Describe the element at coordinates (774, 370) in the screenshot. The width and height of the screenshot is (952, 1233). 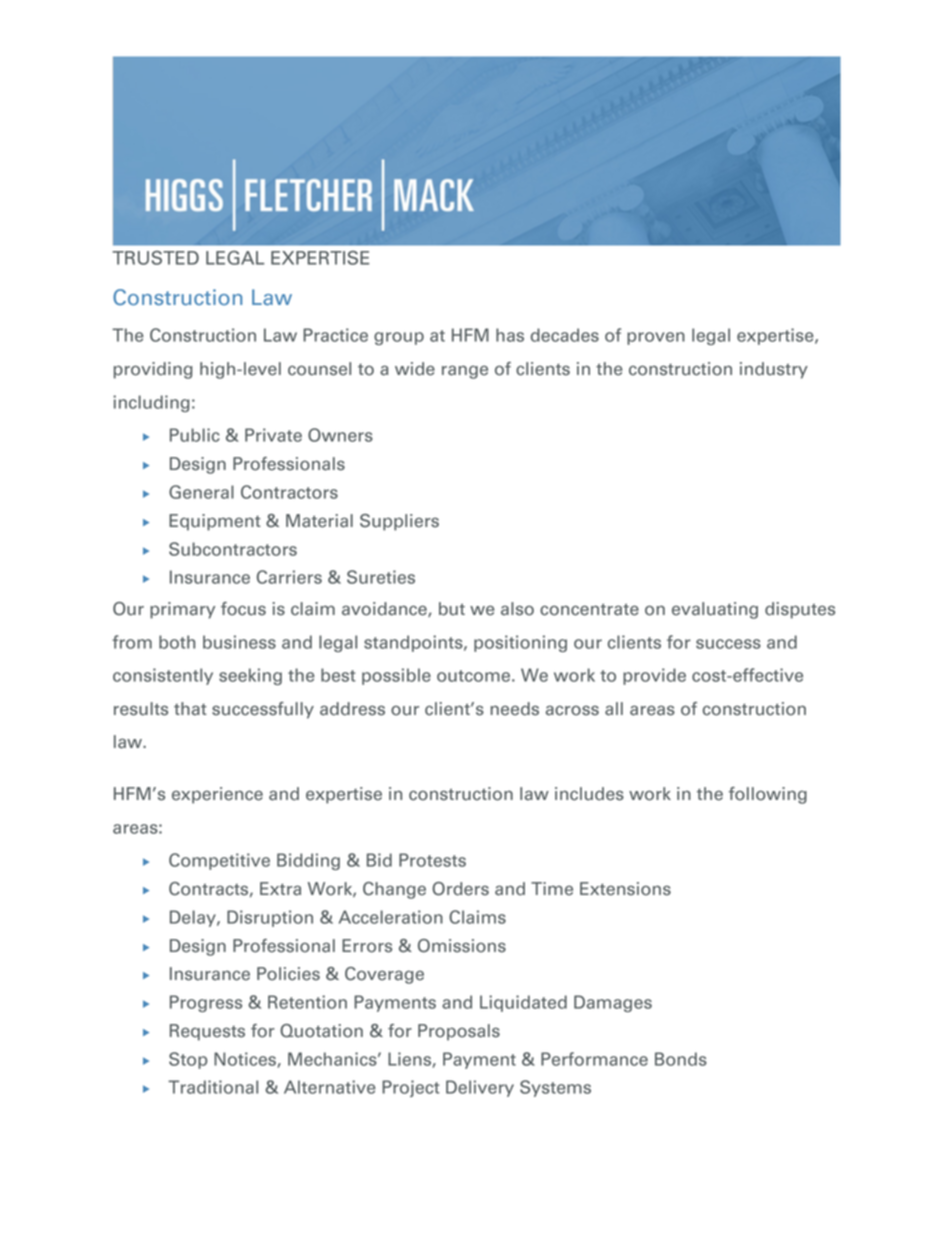
I see `industry` at that location.
